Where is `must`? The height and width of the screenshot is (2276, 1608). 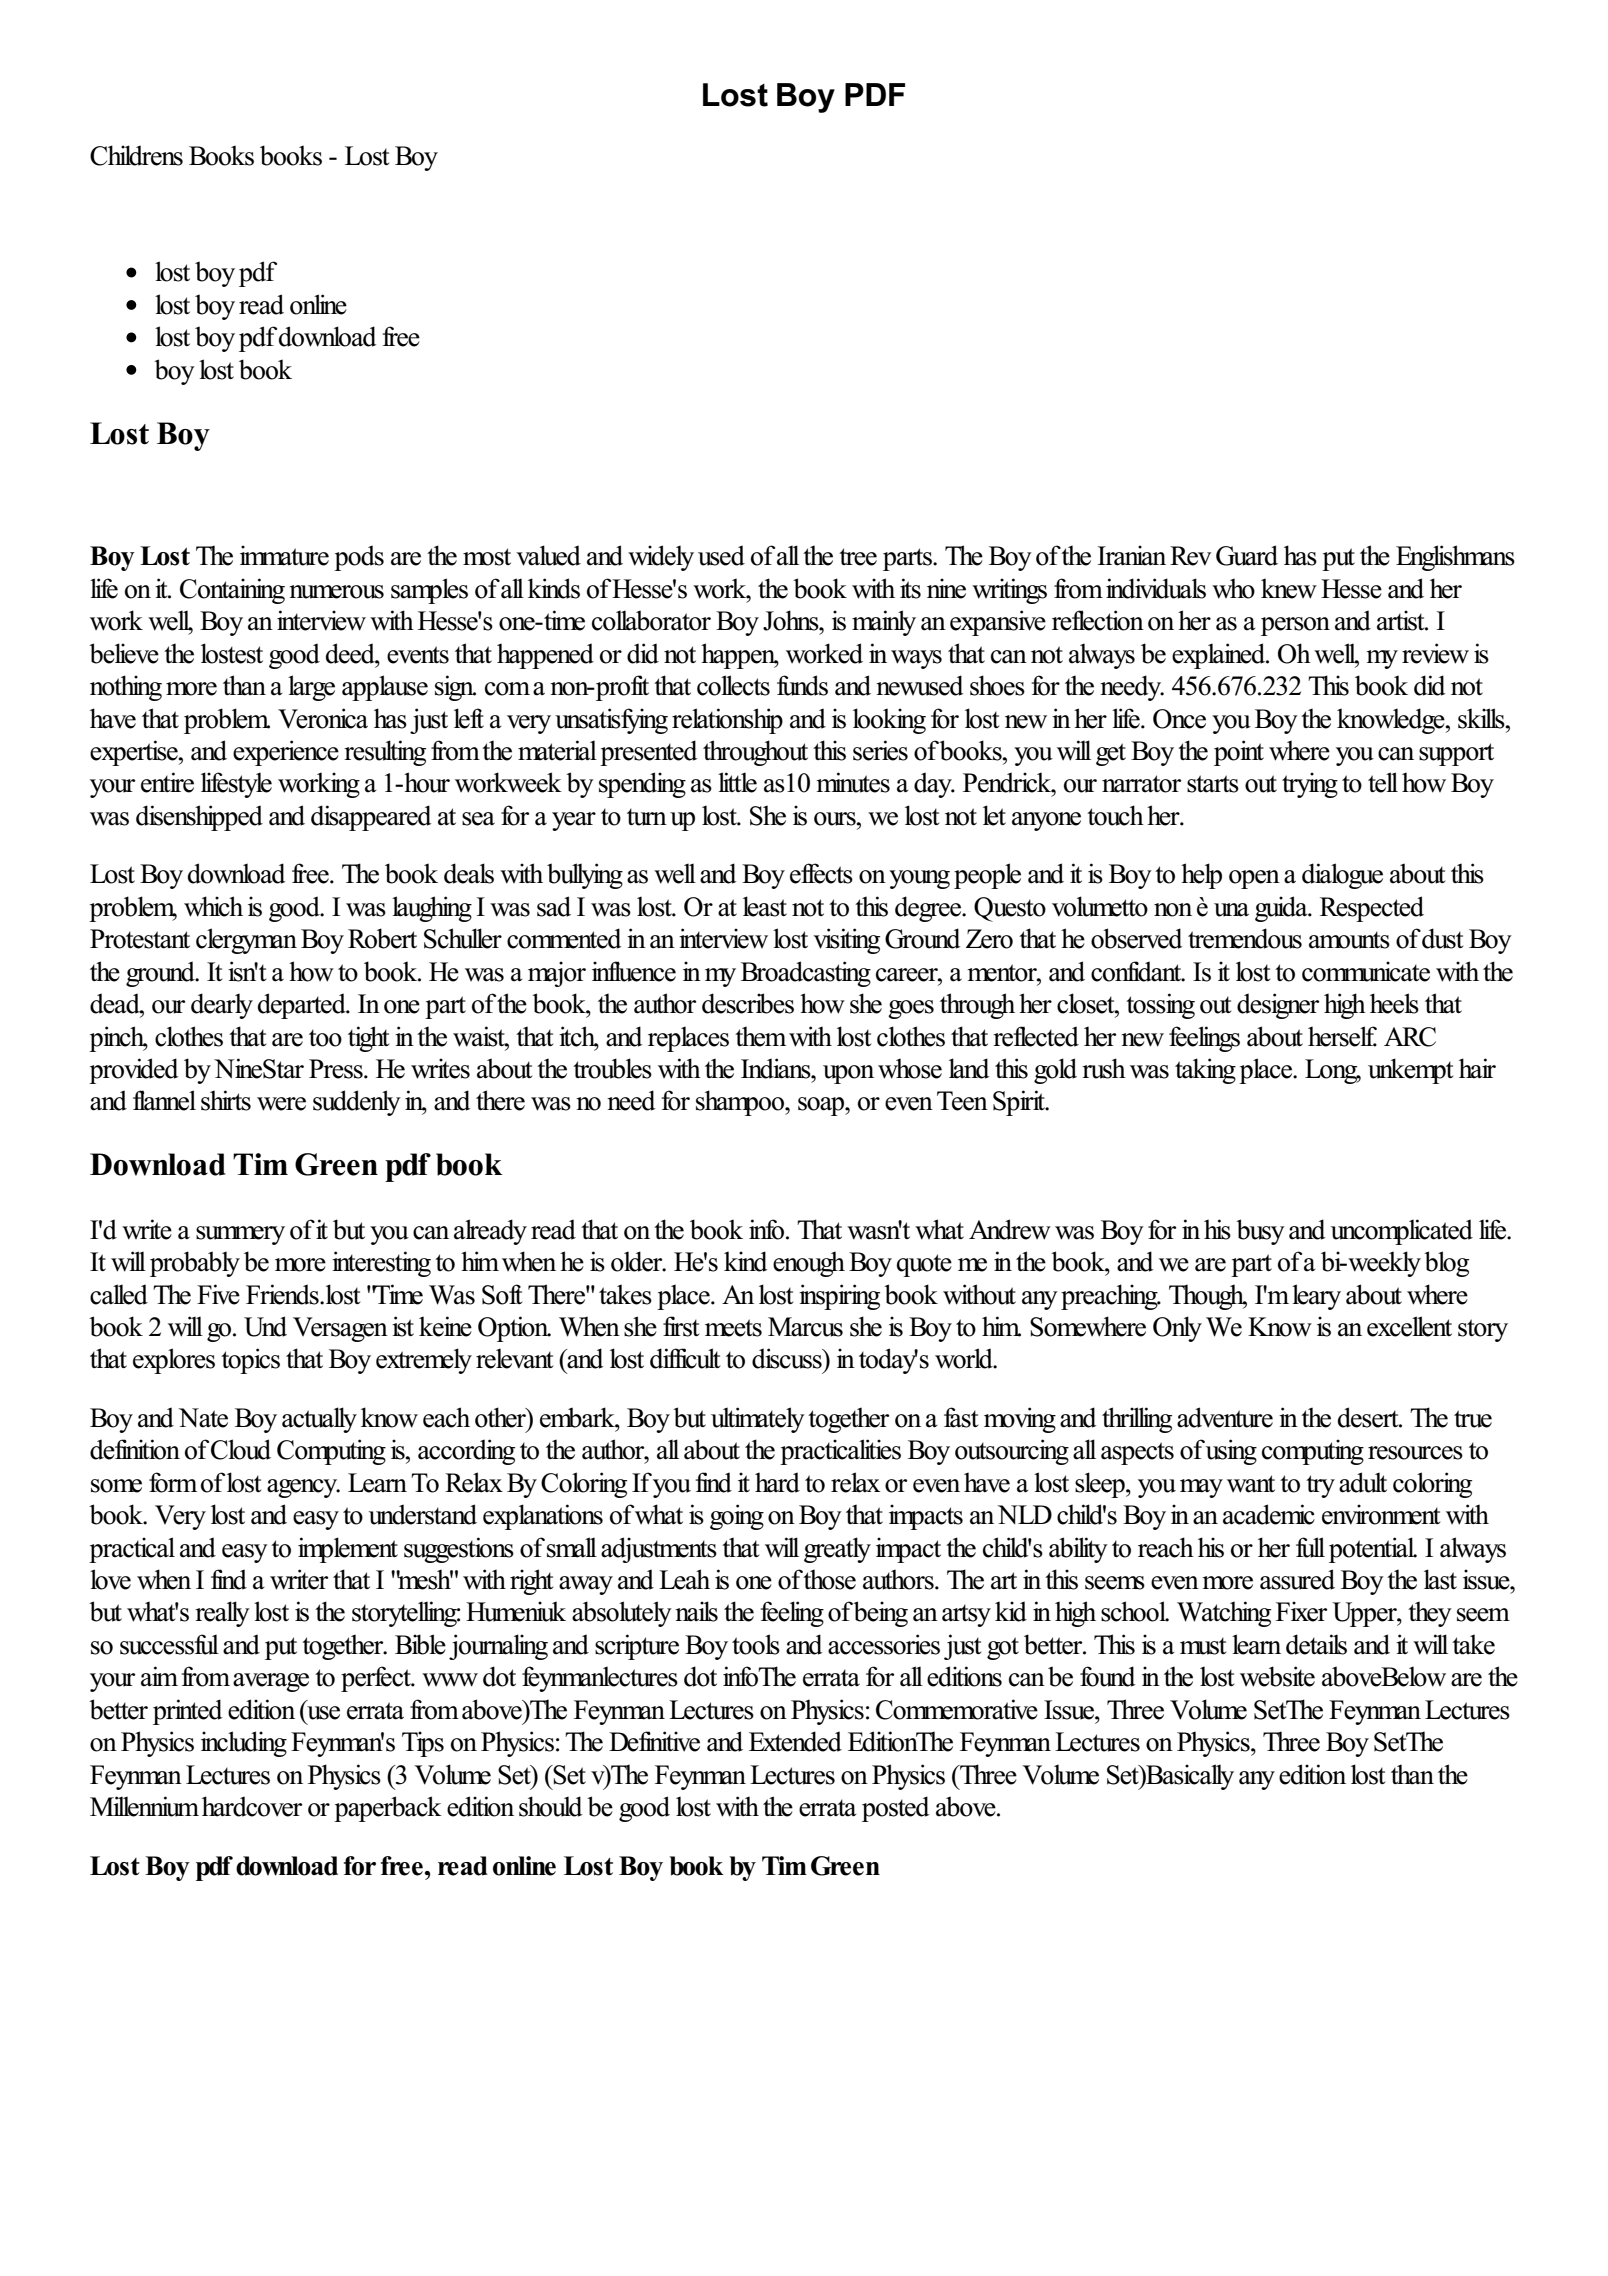
must is located at coordinates (1203, 1646).
